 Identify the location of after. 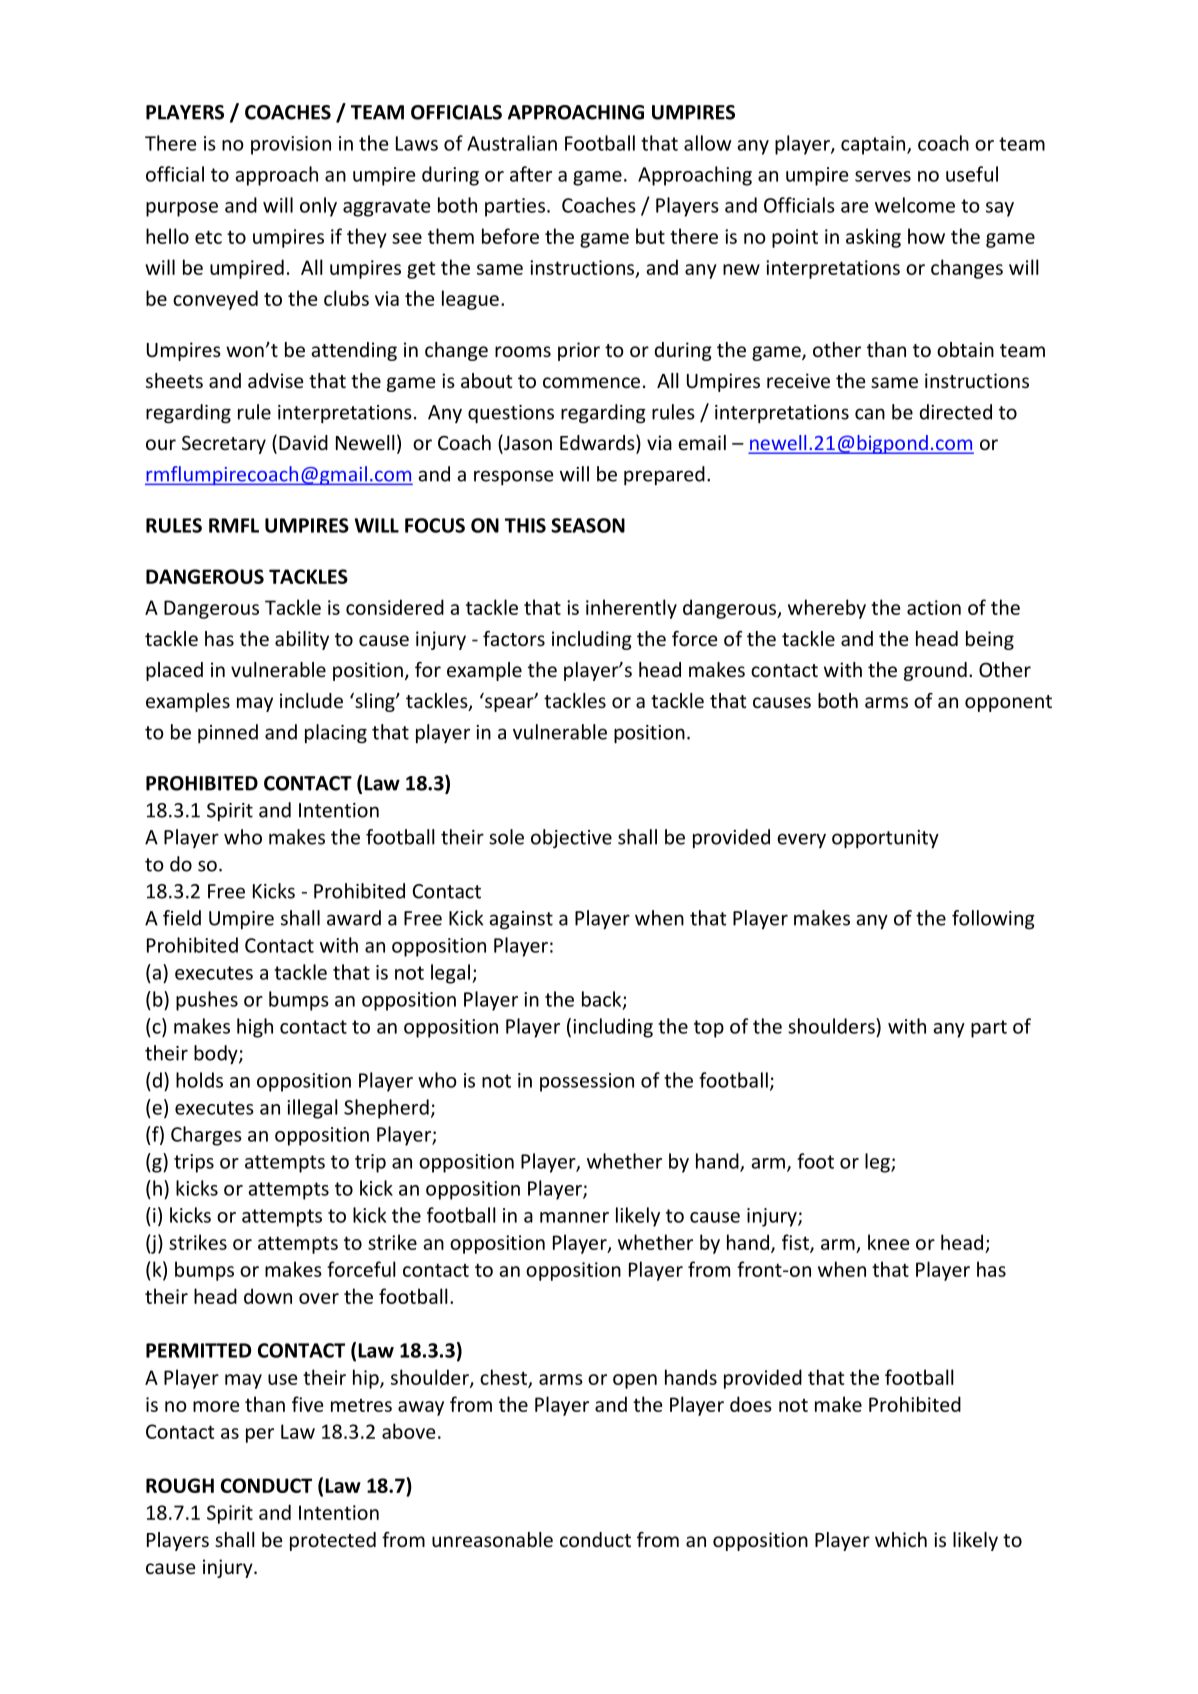
(531, 174).
